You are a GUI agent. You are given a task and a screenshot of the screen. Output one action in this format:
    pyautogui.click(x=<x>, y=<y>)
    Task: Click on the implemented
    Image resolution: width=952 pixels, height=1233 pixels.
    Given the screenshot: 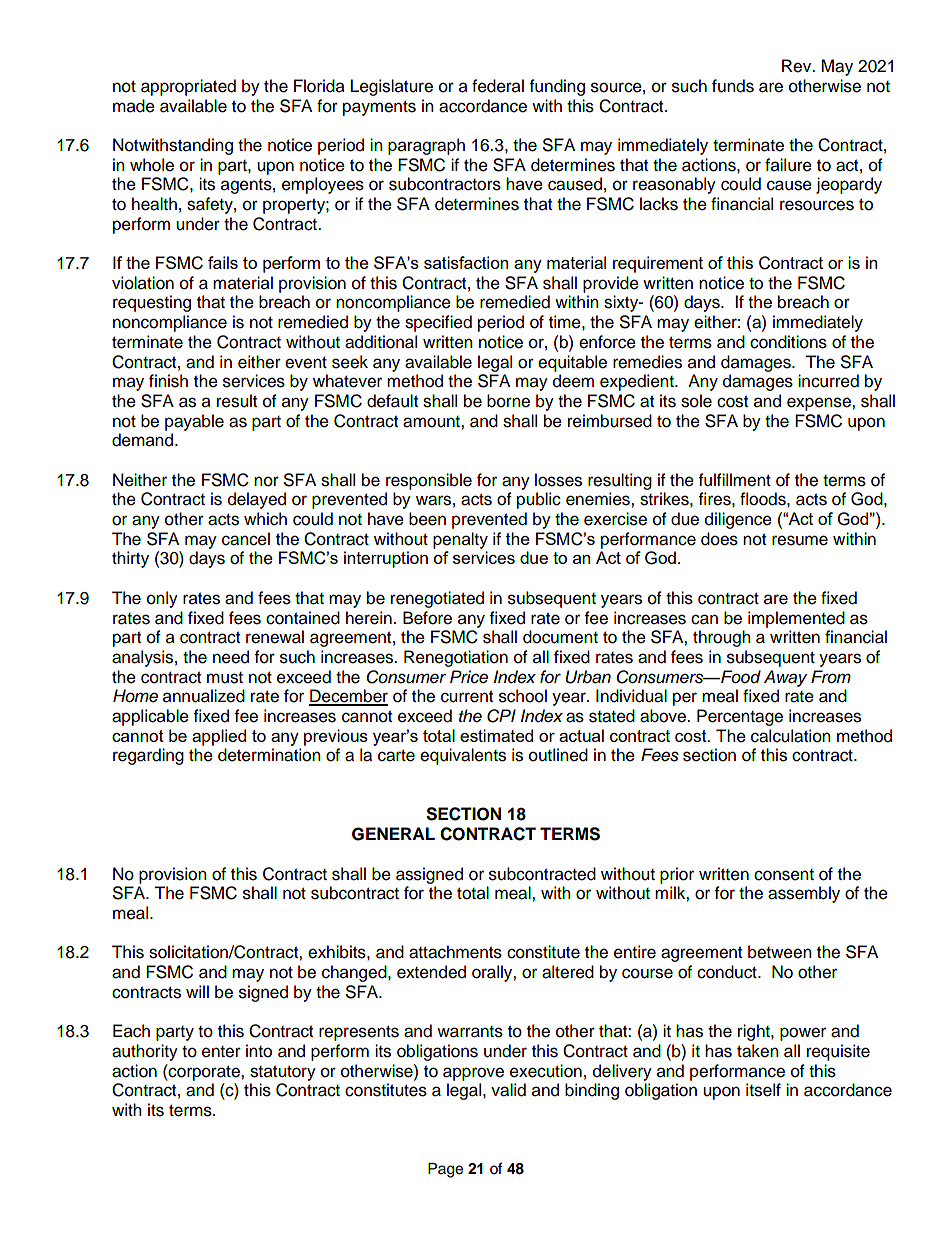 What is the action you would take?
    pyautogui.click(x=796, y=619)
